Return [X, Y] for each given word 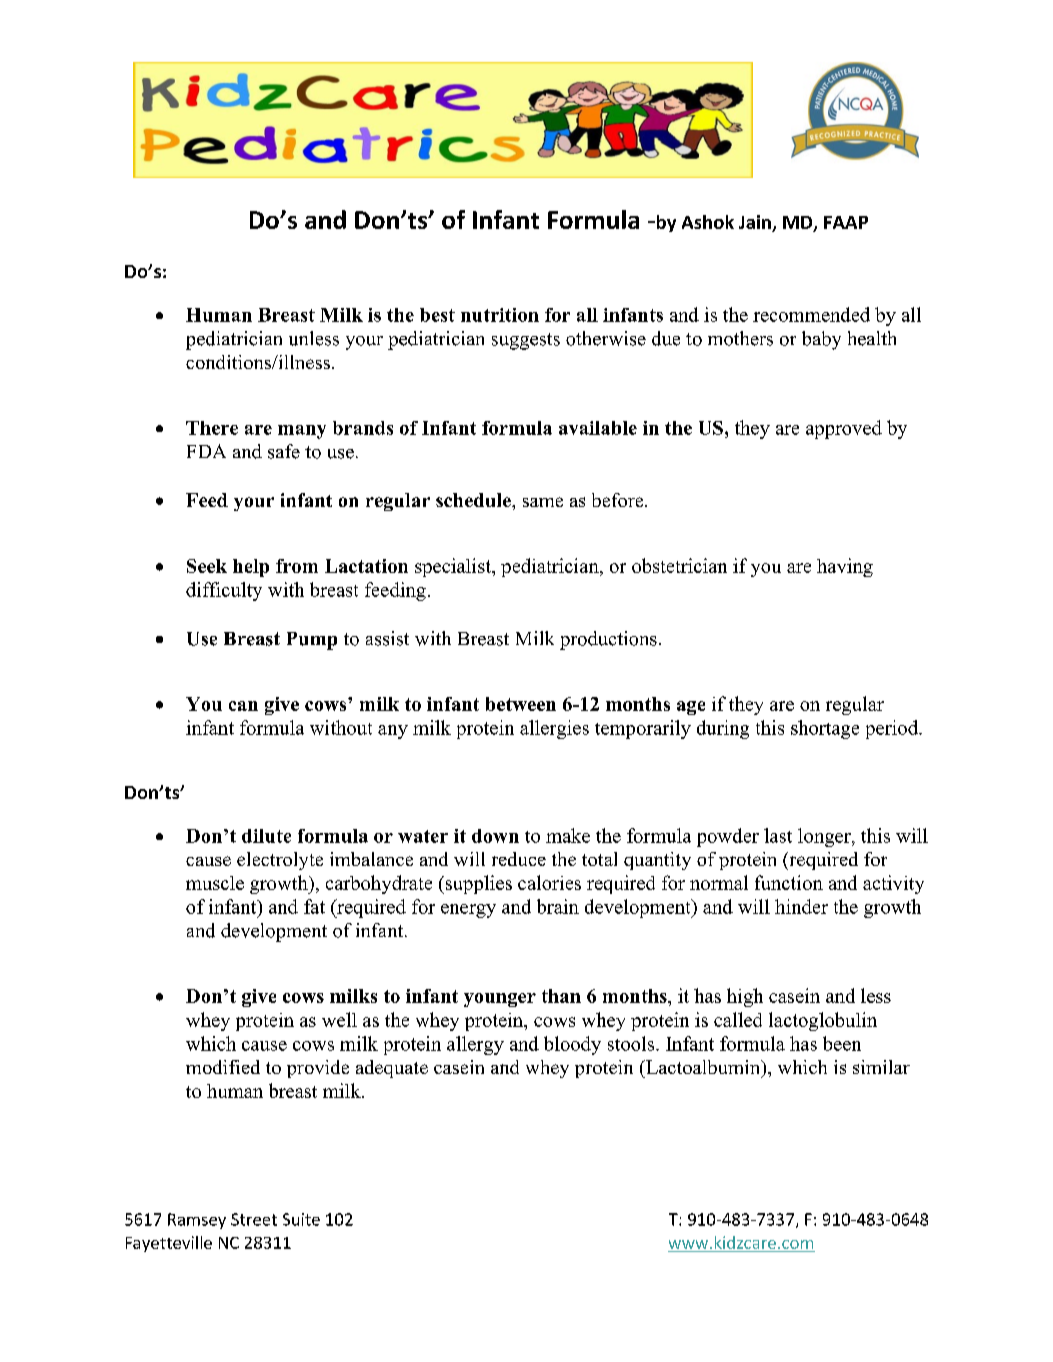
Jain [756, 223]
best [437, 315]
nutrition [500, 315]
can [243, 706]
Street [254, 1219]
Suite [301, 1219]
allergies [554, 729]
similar [881, 1067]
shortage [825, 729]
